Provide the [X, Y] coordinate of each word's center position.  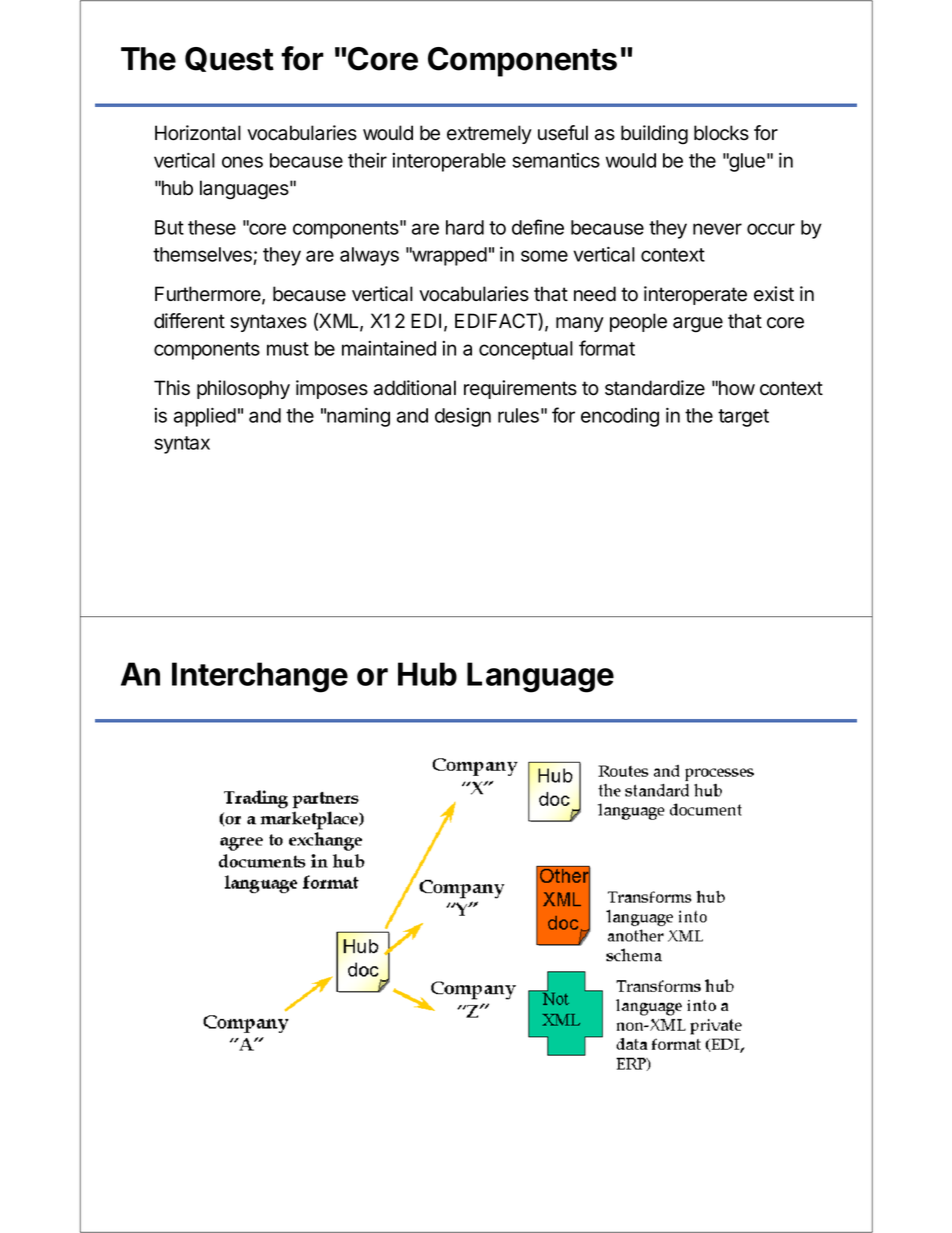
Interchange [260, 677]
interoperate [695, 295]
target [743, 418]
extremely [489, 134]
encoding [620, 417]
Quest [229, 59]
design [463, 417]
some [544, 256]
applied [205, 417]
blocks [721, 133]
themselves [203, 256]
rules [518, 415]
